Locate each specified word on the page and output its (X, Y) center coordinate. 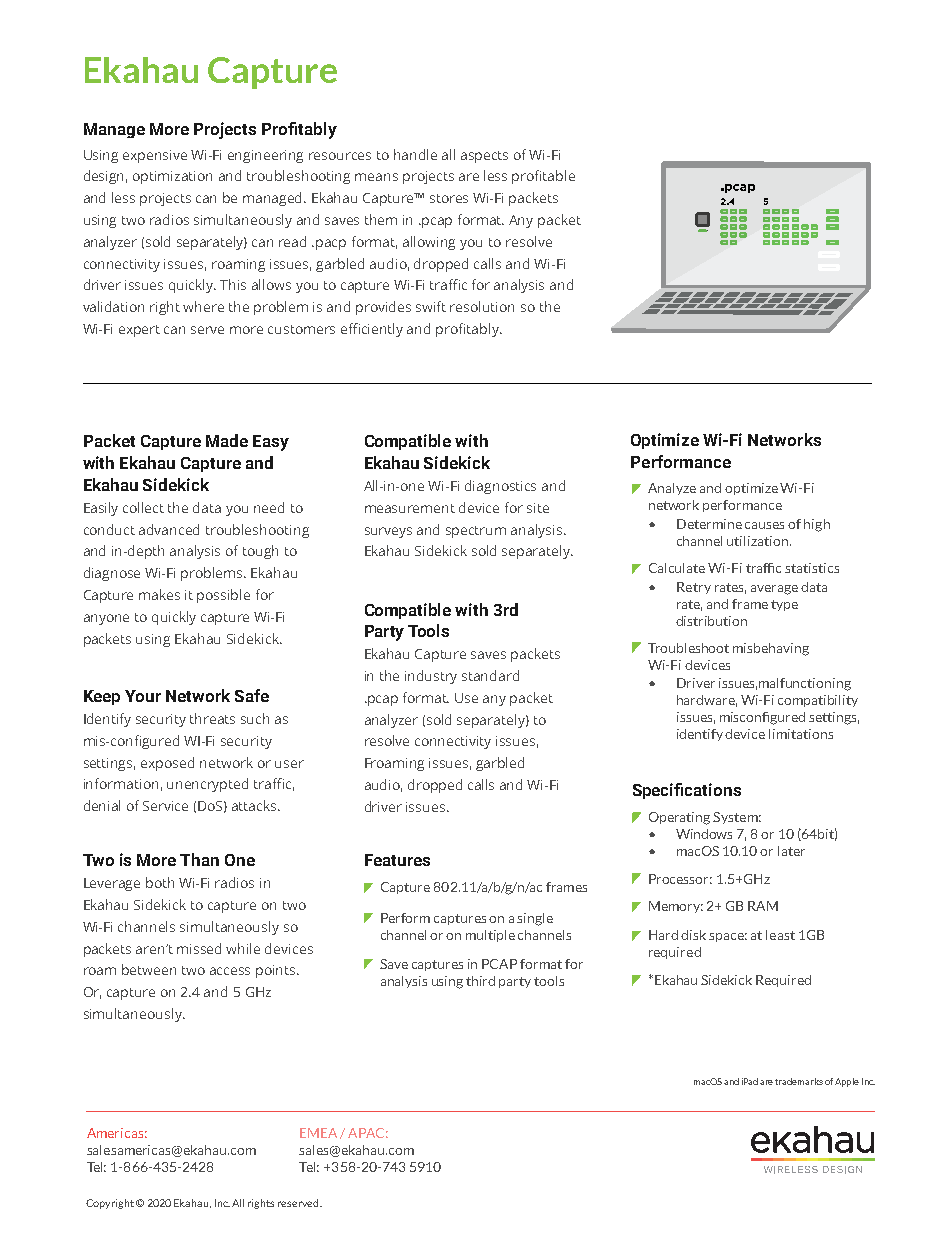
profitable (543, 177)
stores (449, 198)
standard (490, 675)
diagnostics (500, 487)
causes (764, 525)
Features (397, 860)
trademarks (799, 1081)
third (480, 981)
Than (199, 859)
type (784, 605)
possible (223, 596)
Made (227, 440)
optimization (172, 177)
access (230, 971)
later (791, 851)
